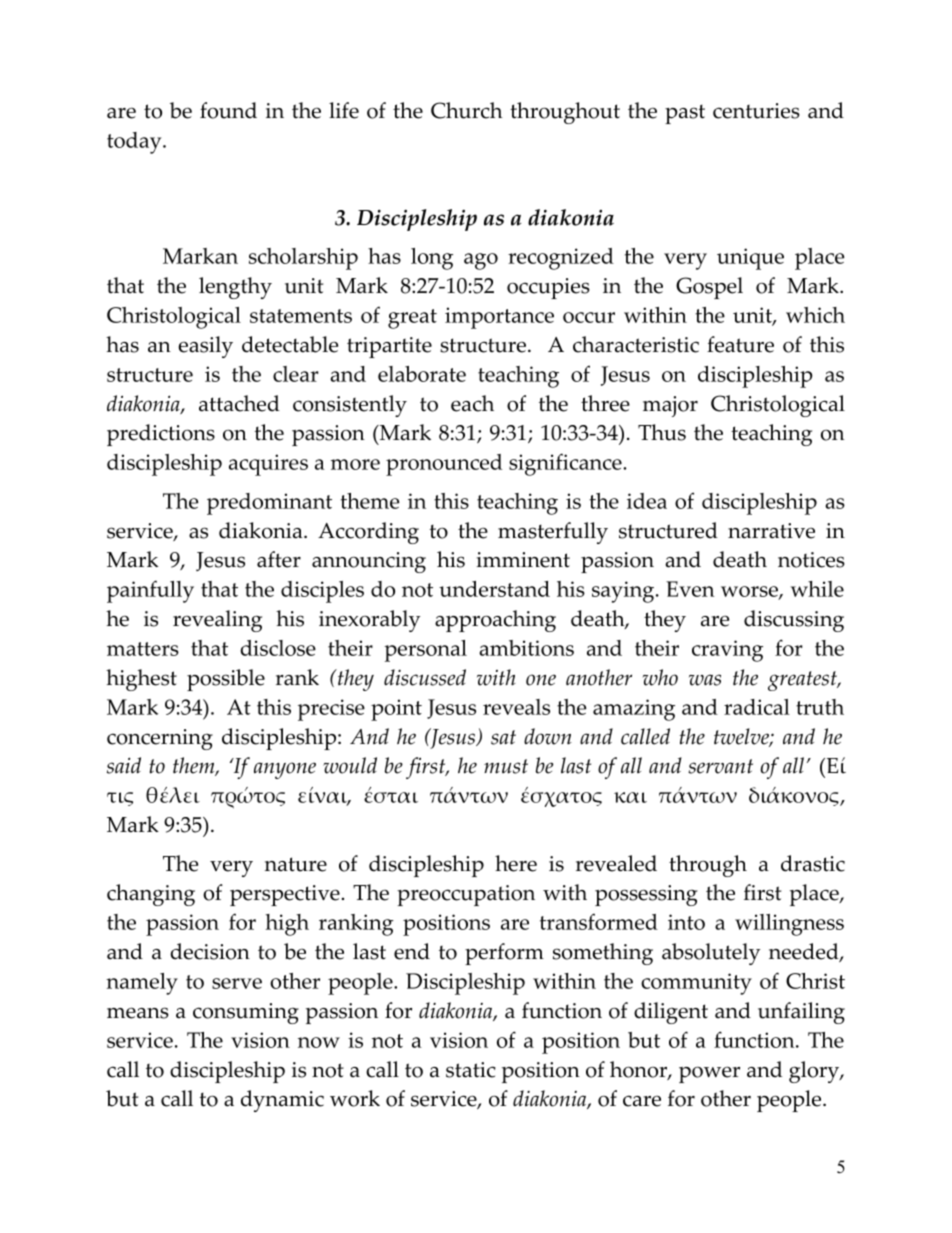 This screenshot has height=1233, width=952. What do you see at coordinates (466, 110) in the screenshot?
I see `Church` at bounding box center [466, 110].
